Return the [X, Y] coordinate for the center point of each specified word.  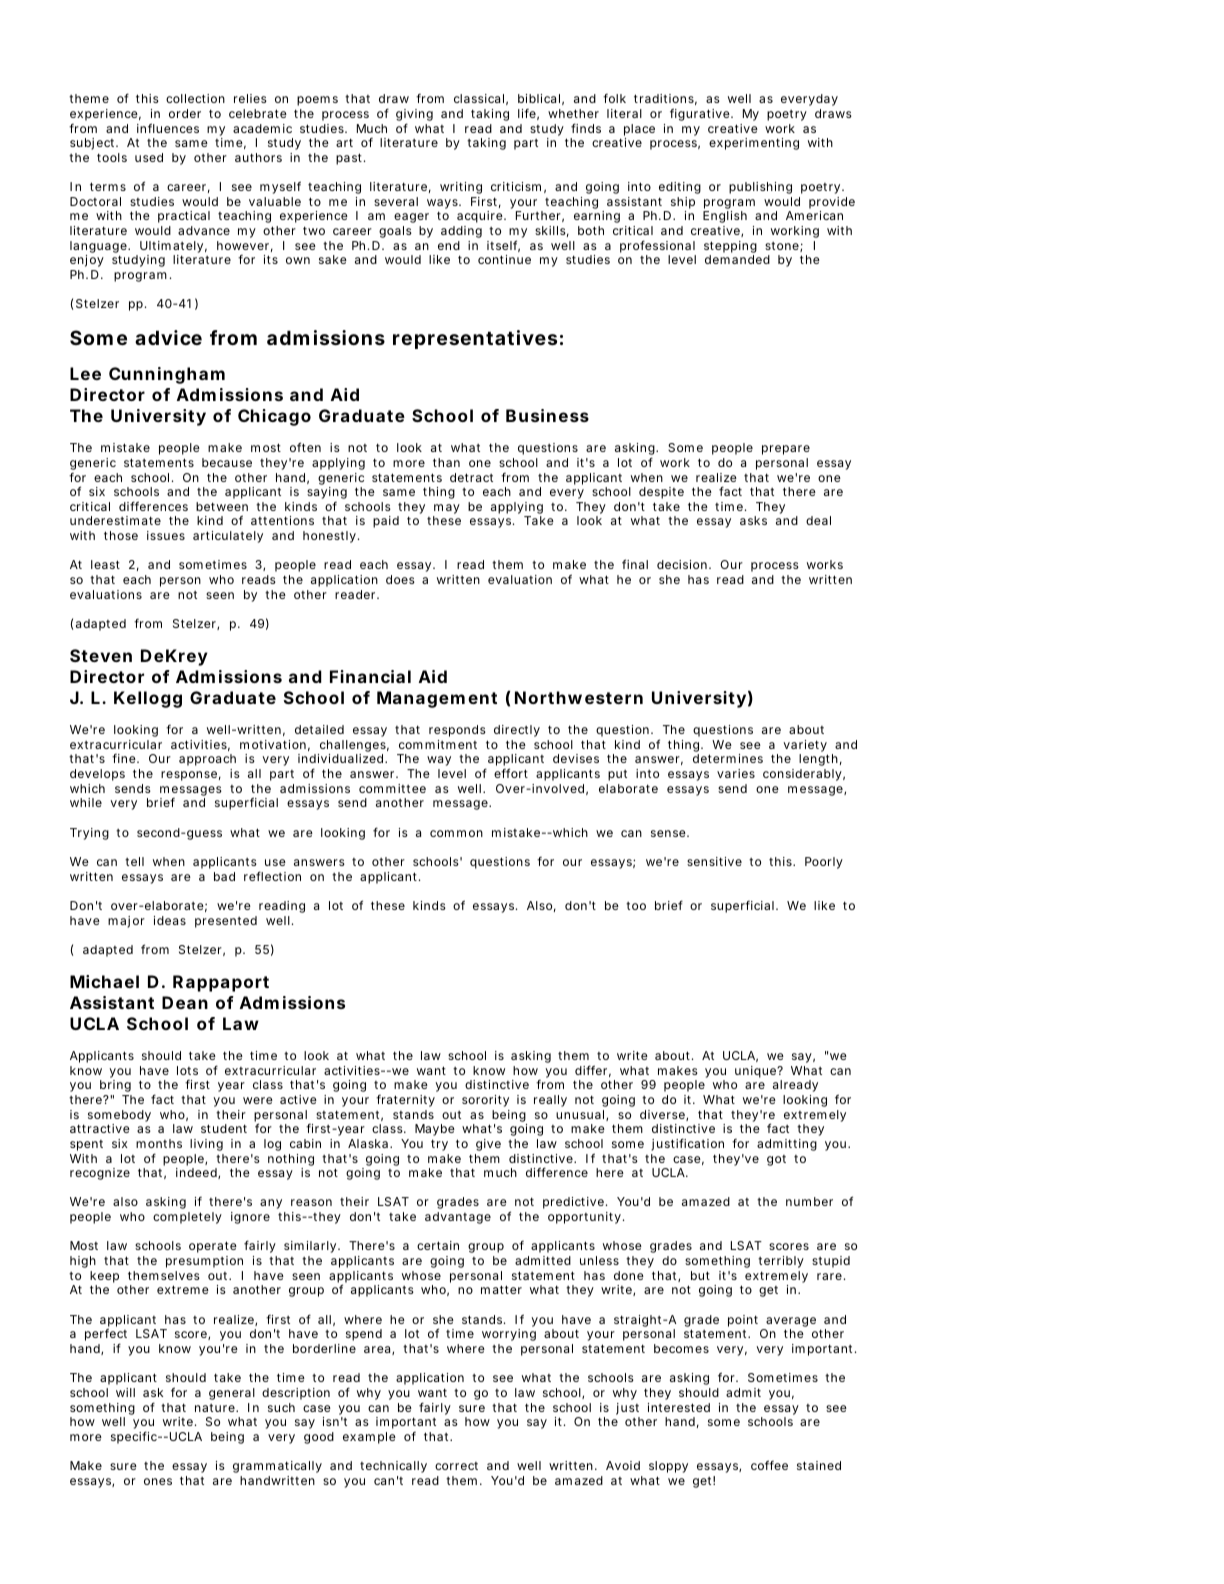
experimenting [754, 144]
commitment [438, 744]
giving [414, 116]
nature [216, 1408]
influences [168, 128]
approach [207, 760]
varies [736, 773]
